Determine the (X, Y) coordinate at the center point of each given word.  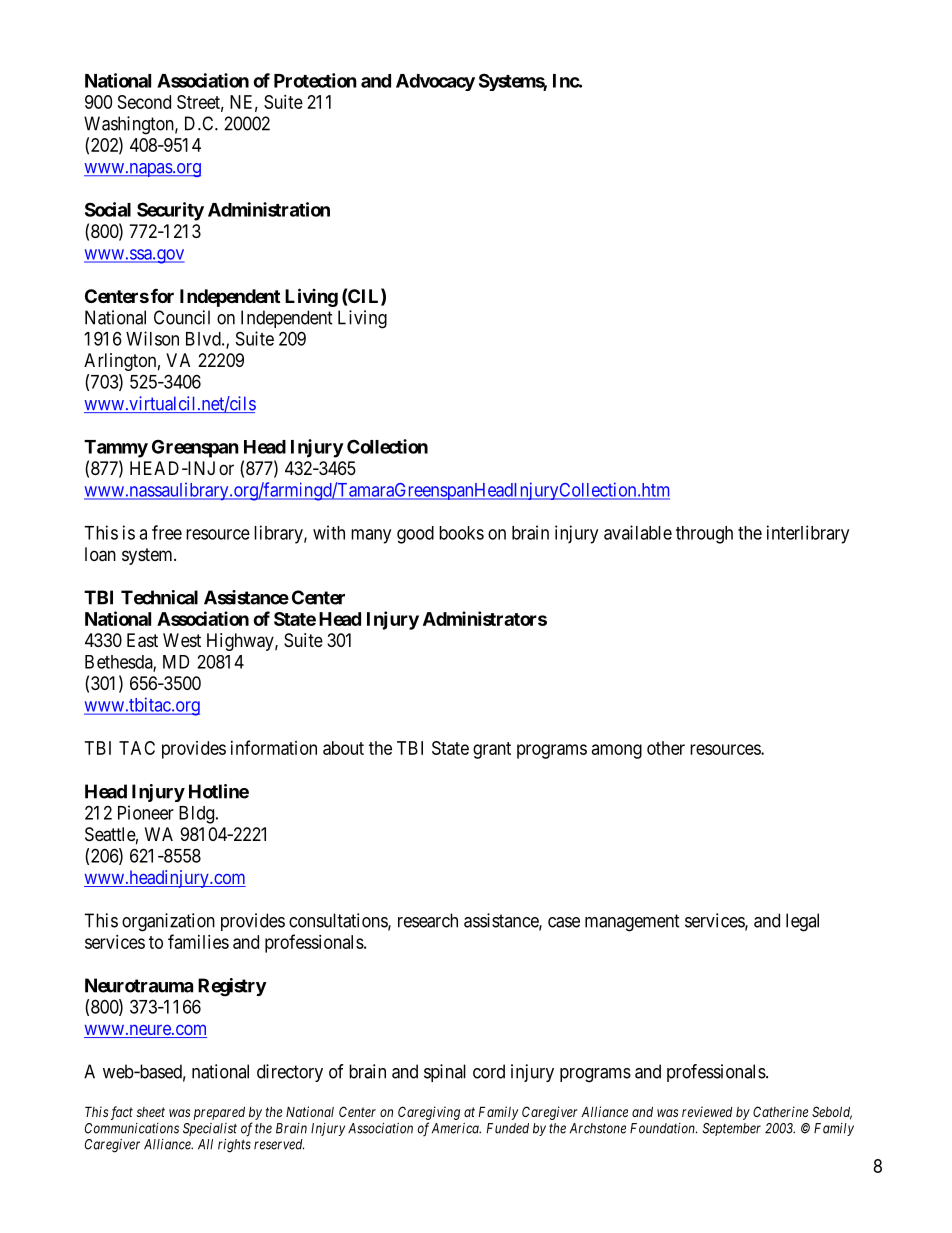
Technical (159, 597)
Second (144, 102)
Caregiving (429, 1113)
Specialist (210, 1129)
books (461, 533)
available (638, 532)
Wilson (152, 338)
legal (802, 922)
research (428, 920)
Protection (315, 80)
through (704, 535)
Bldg (196, 815)
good (415, 535)
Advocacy (435, 82)
